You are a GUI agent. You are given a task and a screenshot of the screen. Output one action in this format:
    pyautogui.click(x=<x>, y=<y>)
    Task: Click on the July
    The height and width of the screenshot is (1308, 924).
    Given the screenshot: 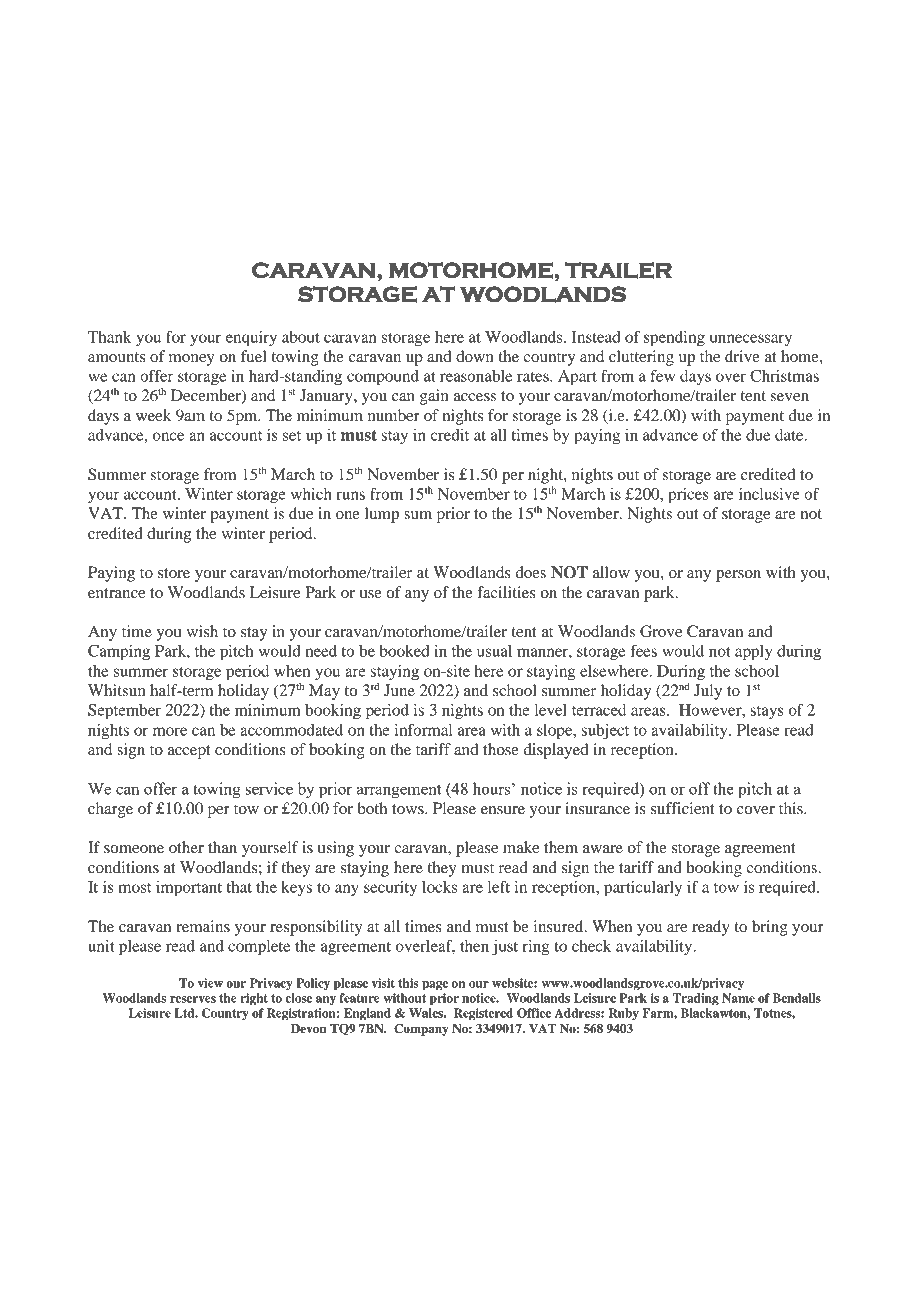 What is the action you would take?
    pyautogui.click(x=708, y=692)
